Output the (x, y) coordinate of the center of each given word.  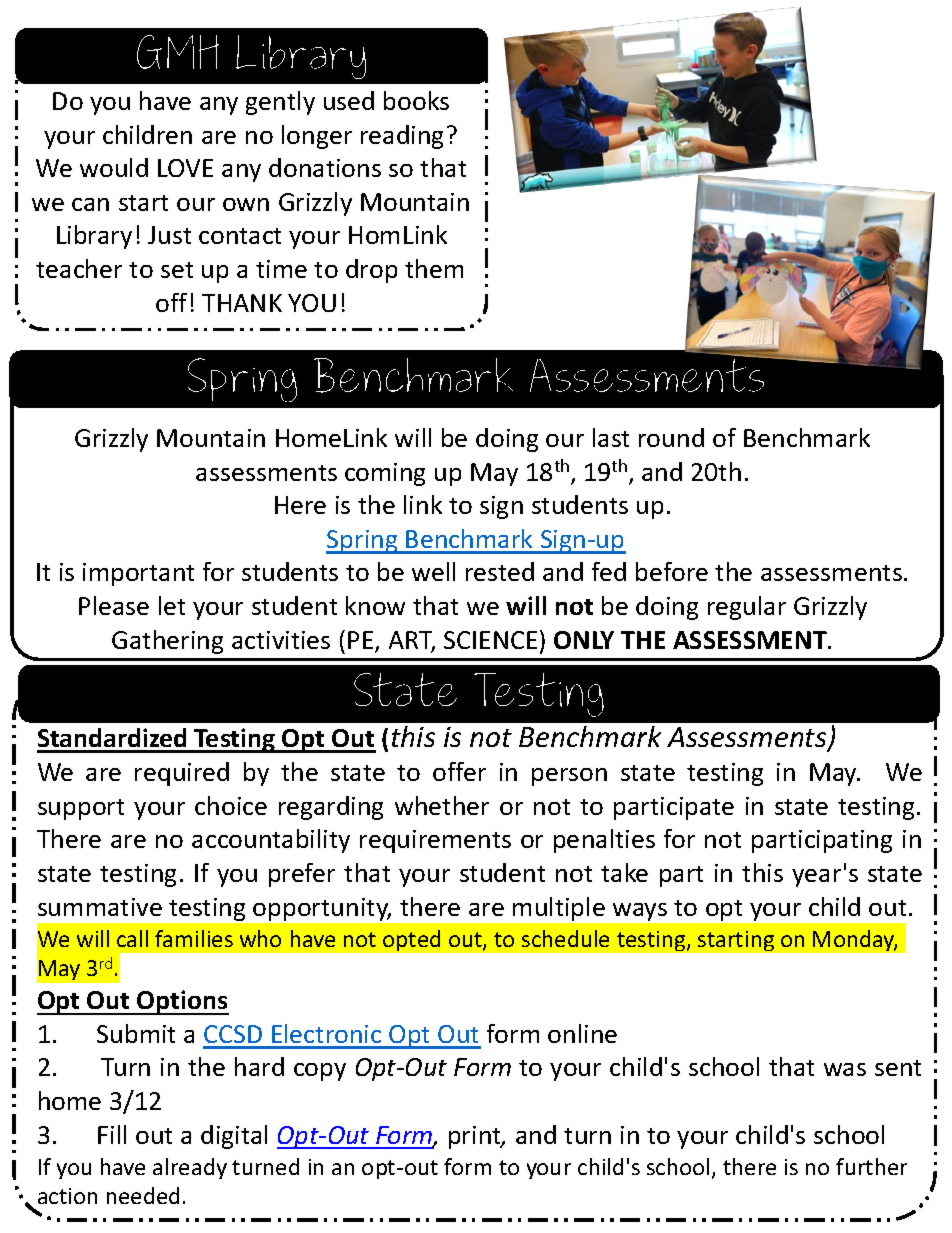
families (194, 938)
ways (640, 912)
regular (747, 608)
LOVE (185, 168)
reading (402, 137)
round (671, 437)
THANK (242, 303)
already (190, 1168)
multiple (559, 909)
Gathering (167, 642)
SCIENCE (490, 640)
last (611, 437)
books (416, 100)
